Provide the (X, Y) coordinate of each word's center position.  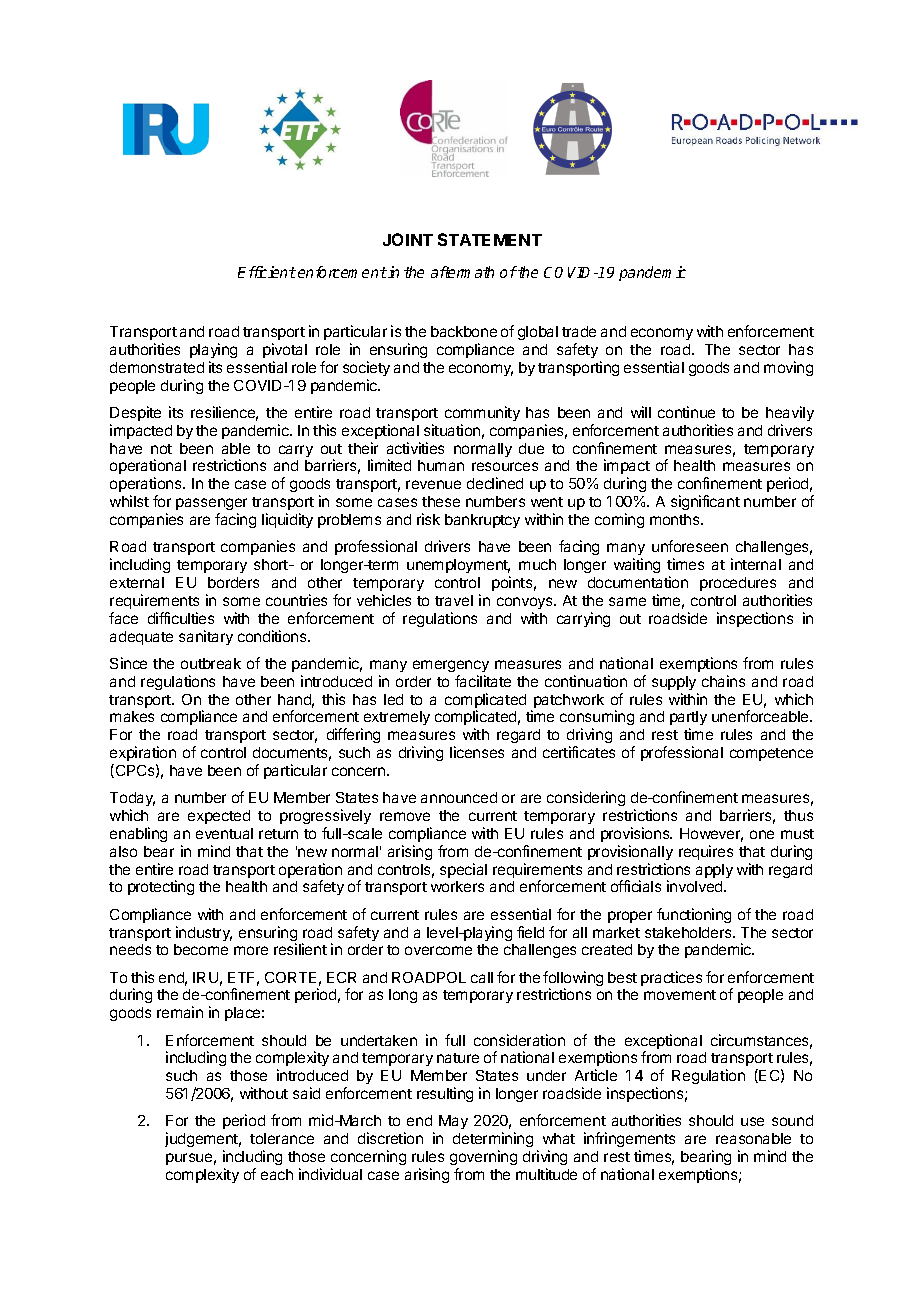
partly (688, 720)
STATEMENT (490, 239)
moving (788, 368)
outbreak (211, 663)
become (201, 949)
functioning (694, 915)
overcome (438, 950)
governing (483, 1157)
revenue (433, 484)
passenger (211, 506)
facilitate (483, 681)
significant (705, 502)
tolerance (282, 1138)
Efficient (267, 272)
